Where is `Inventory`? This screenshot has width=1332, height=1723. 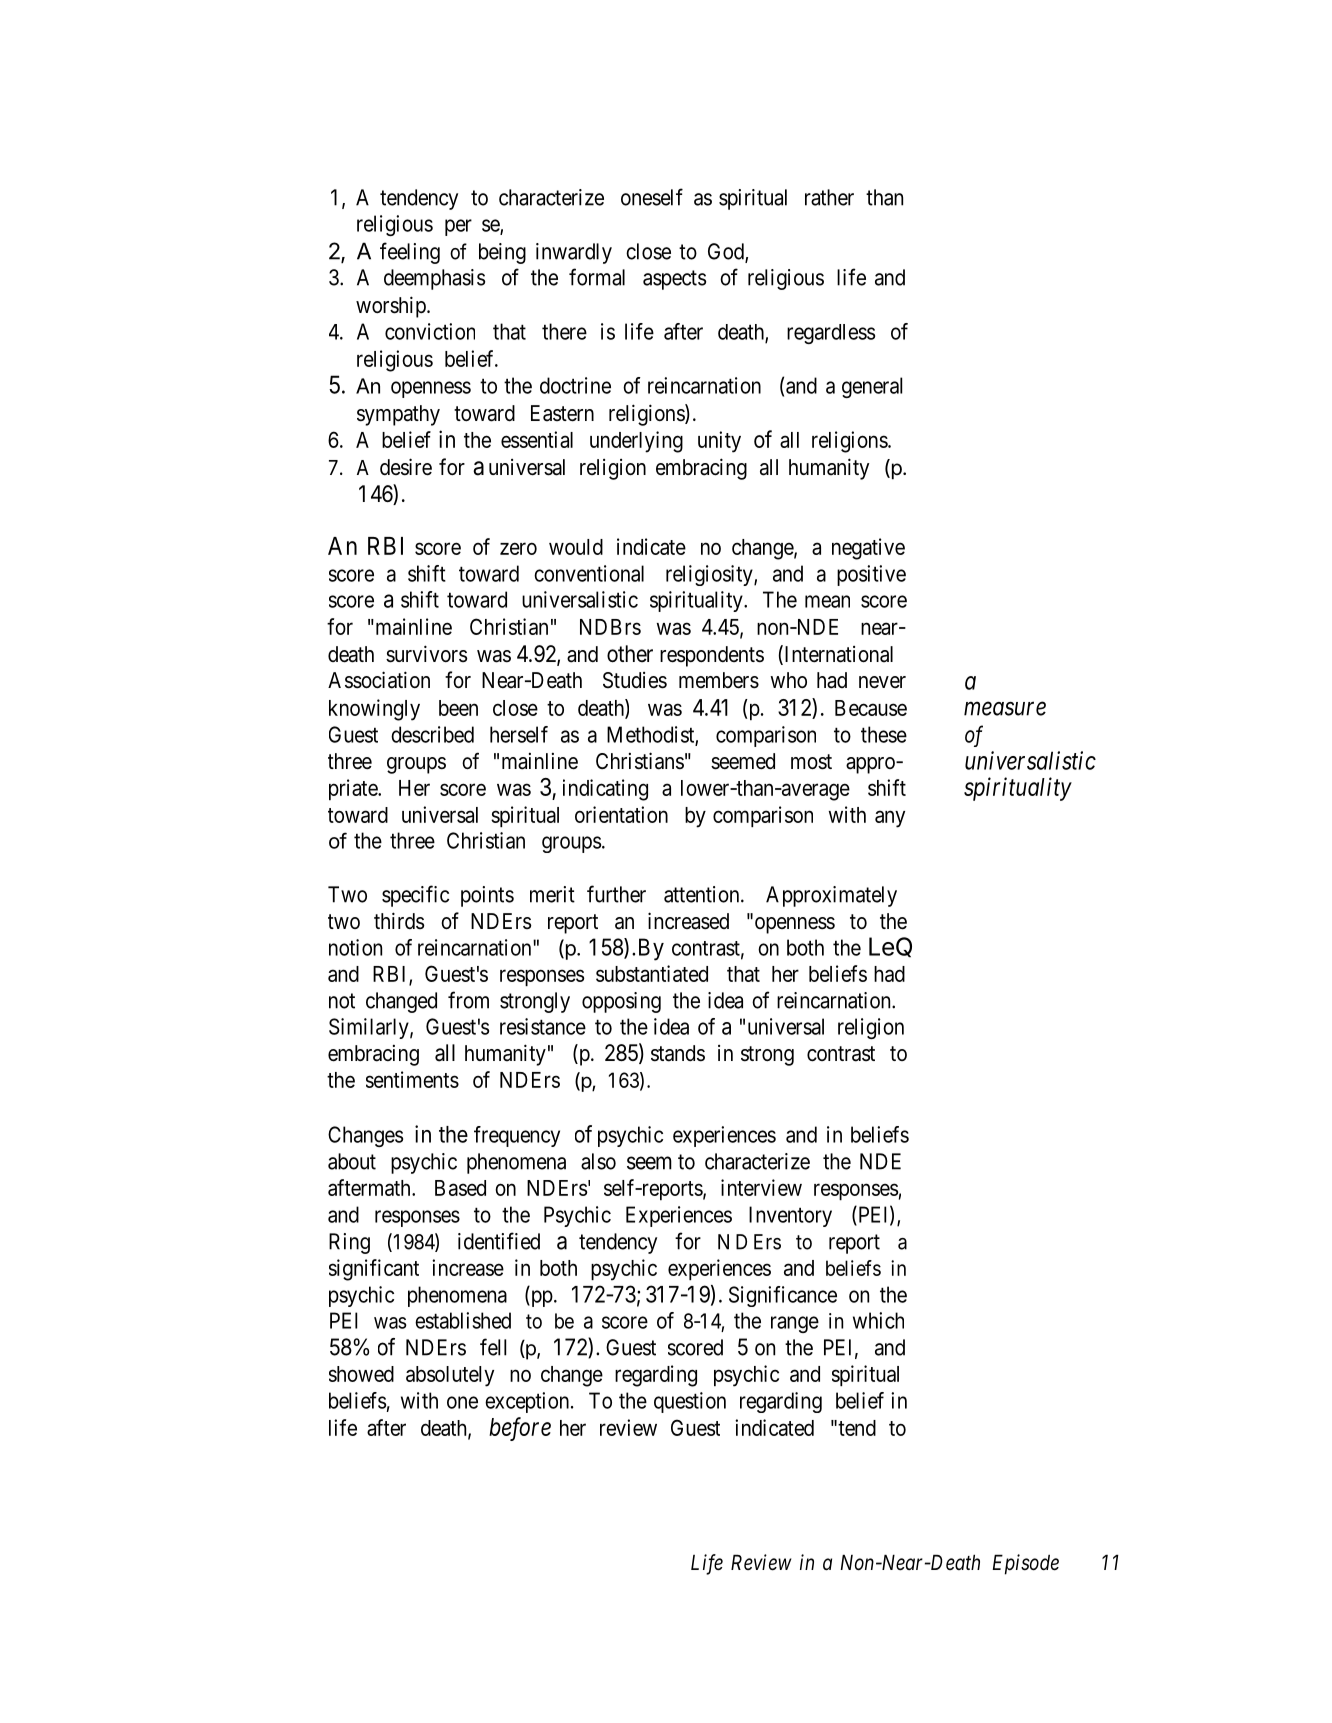 Inventory is located at coordinates (790, 1216).
